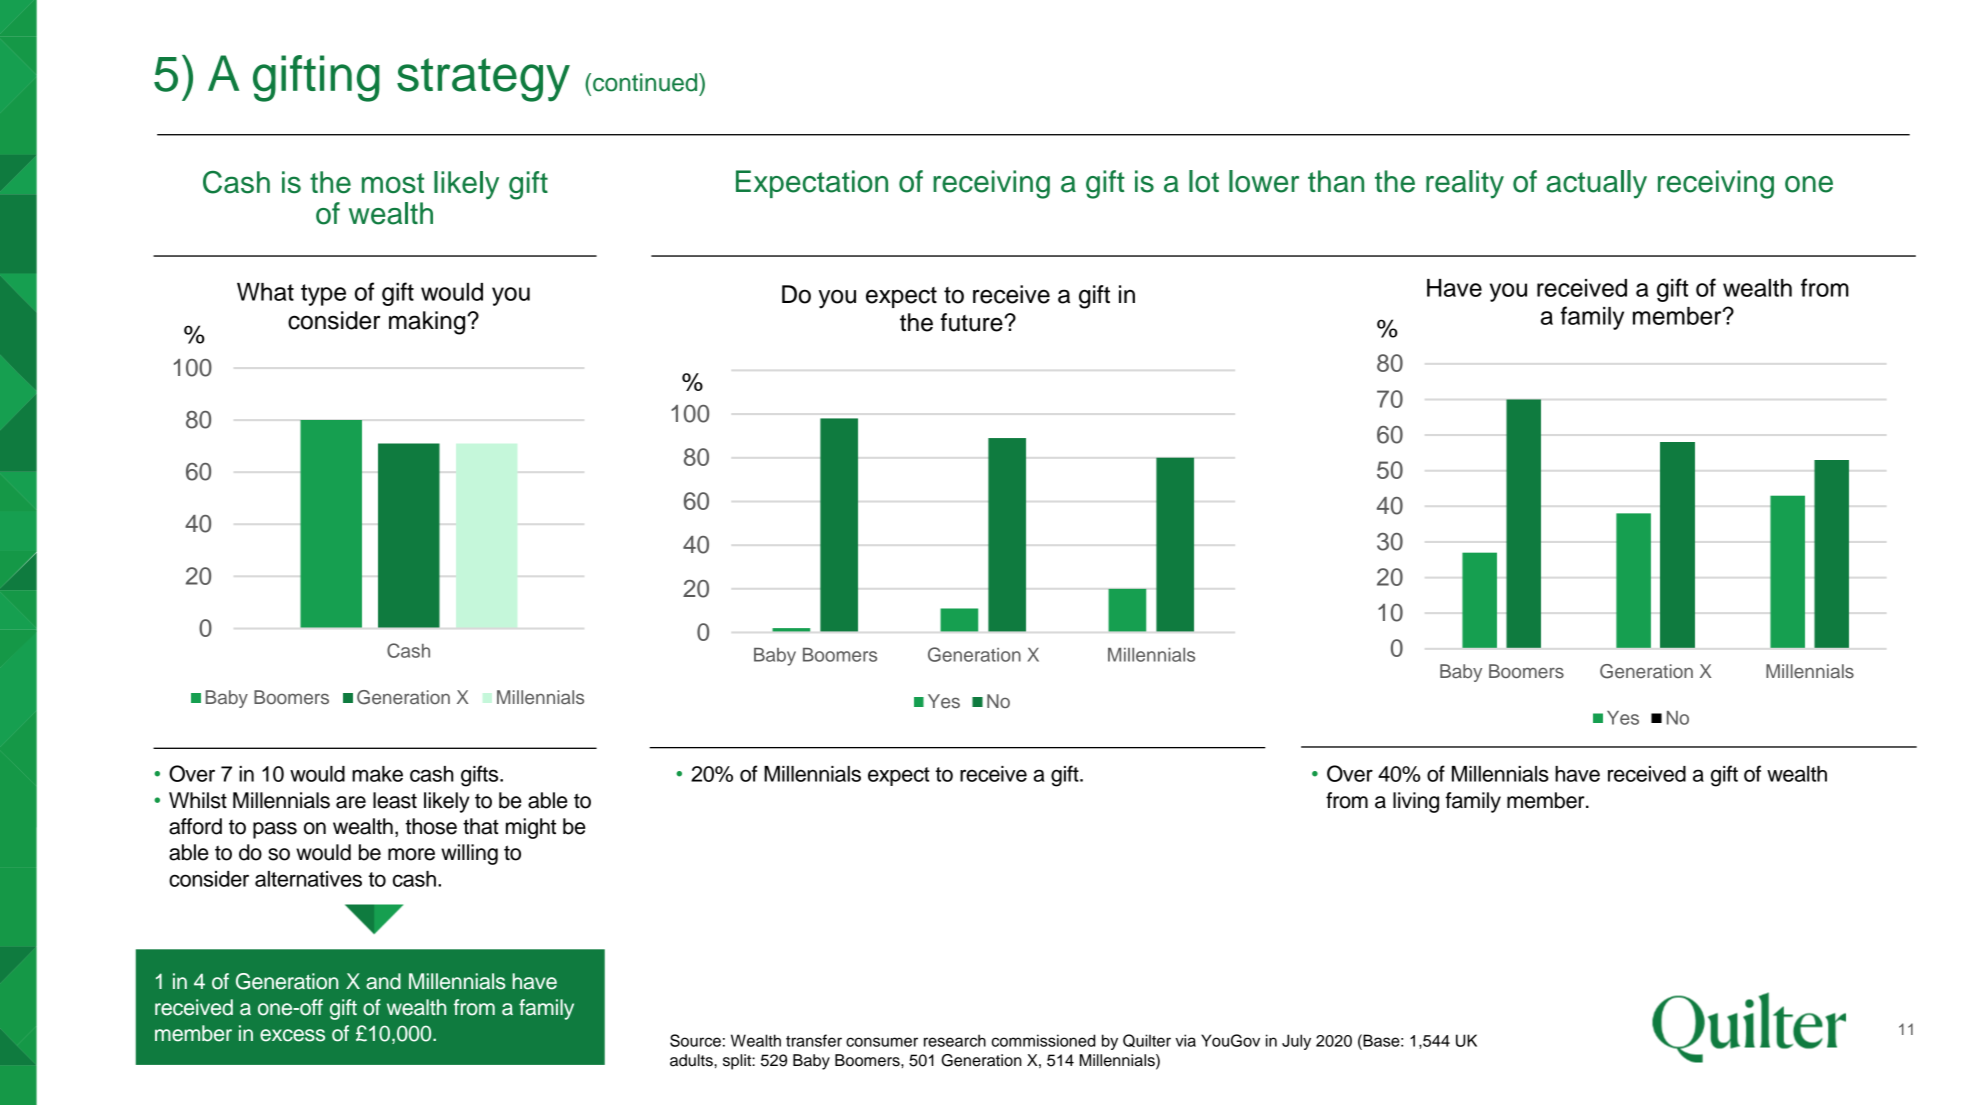 The width and height of the screenshot is (1965, 1105). I want to click on might, so click(531, 828).
